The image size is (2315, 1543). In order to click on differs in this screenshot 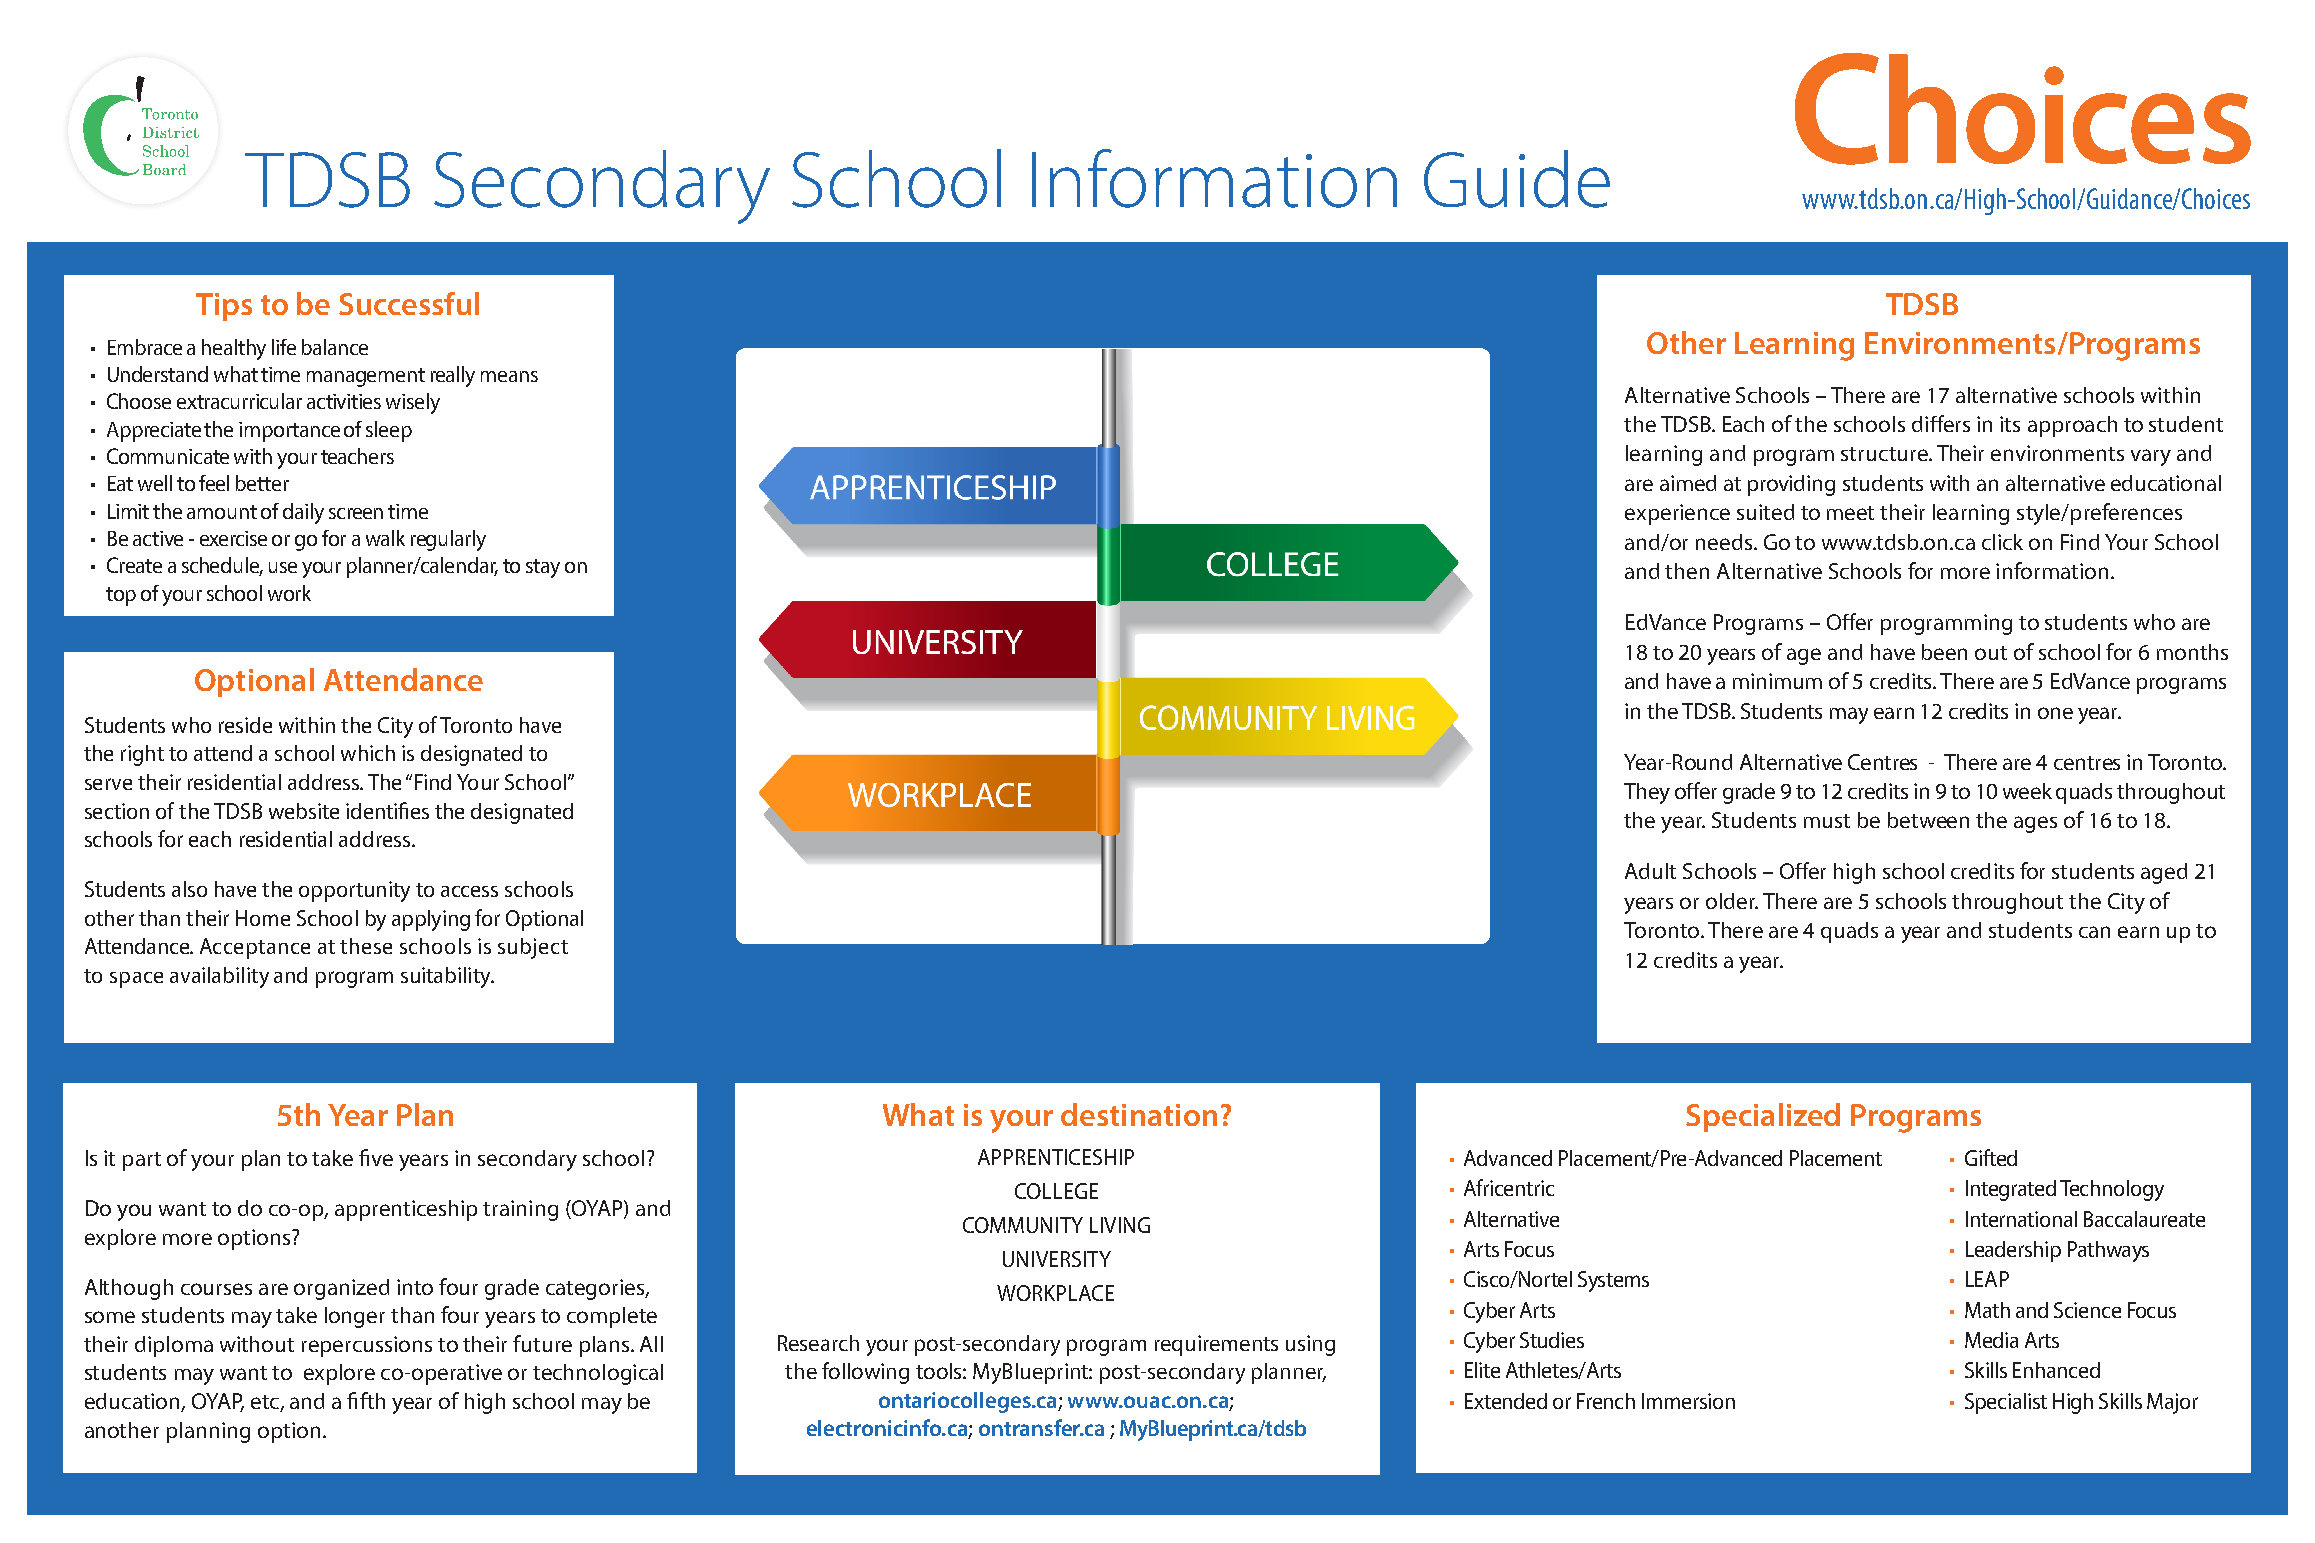, I will do `click(1941, 423)`.
